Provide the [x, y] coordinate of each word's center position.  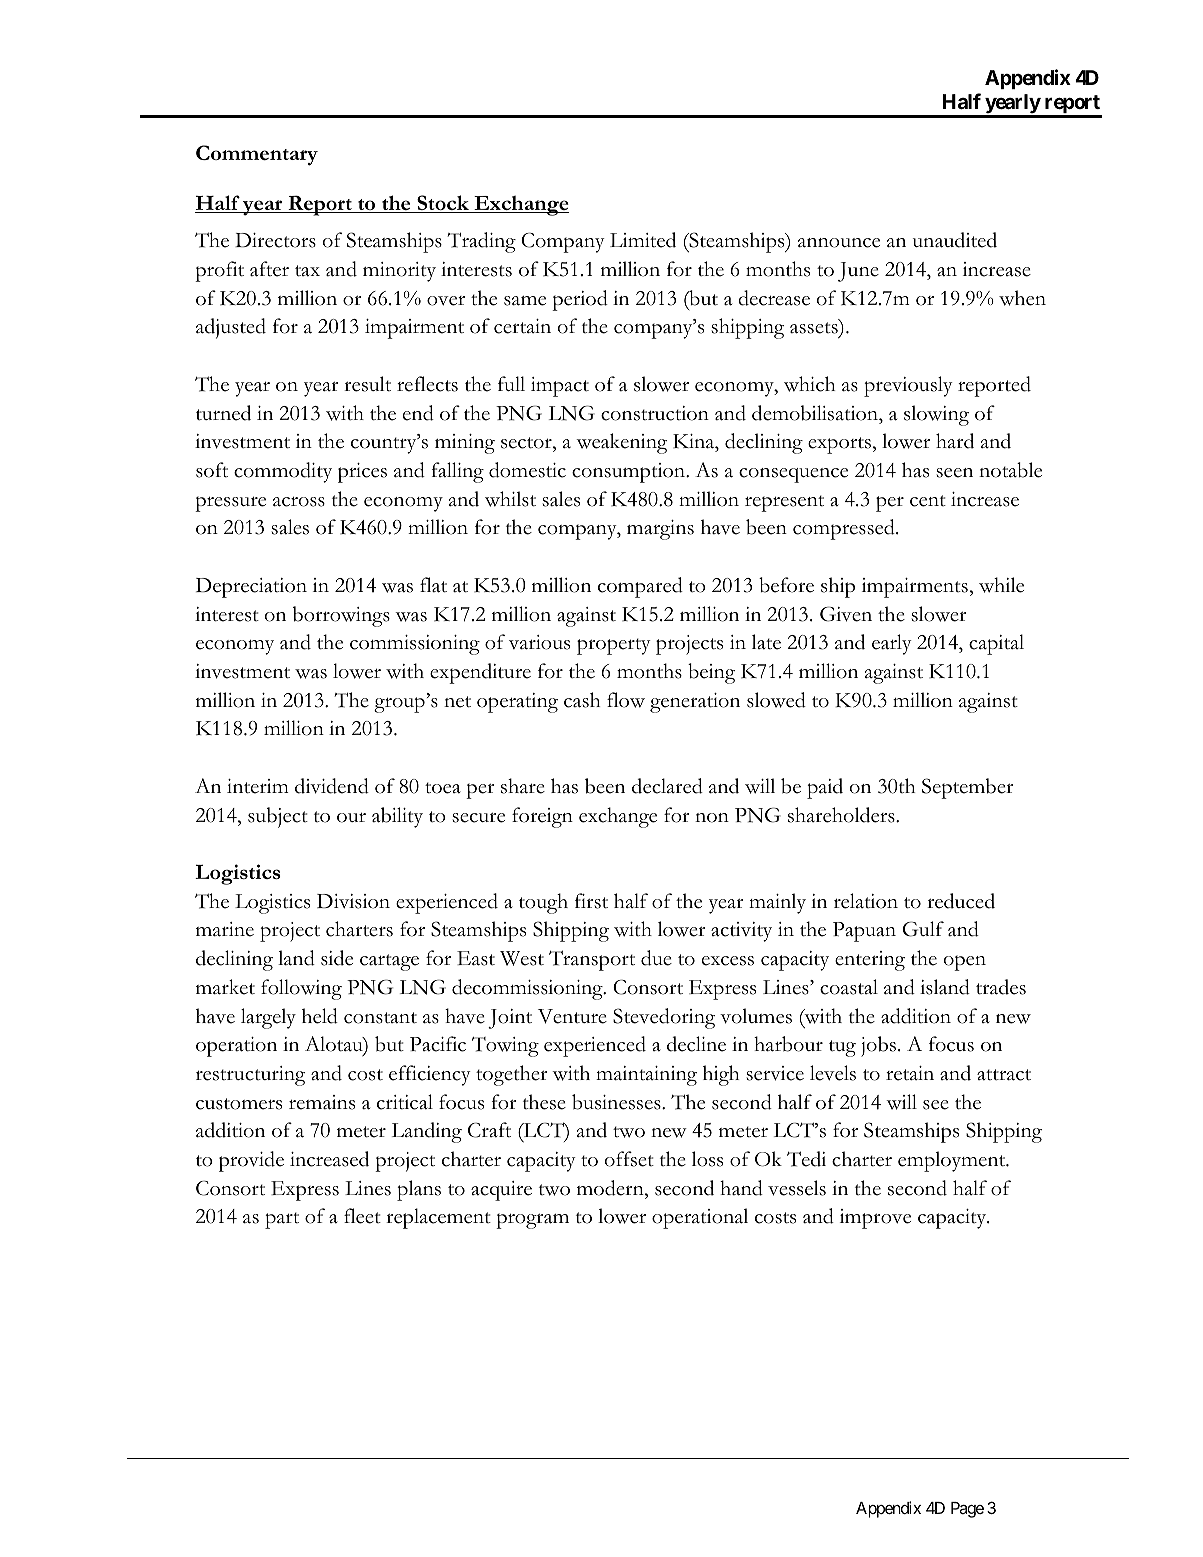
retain [910, 1073]
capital [996, 644]
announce [839, 243]
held [320, 1016]
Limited [643, 240]
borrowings [341, 616]
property [614, 646]
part [282, 1220]
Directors [275, 240]
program [532, 1221]
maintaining [646, 1076]
